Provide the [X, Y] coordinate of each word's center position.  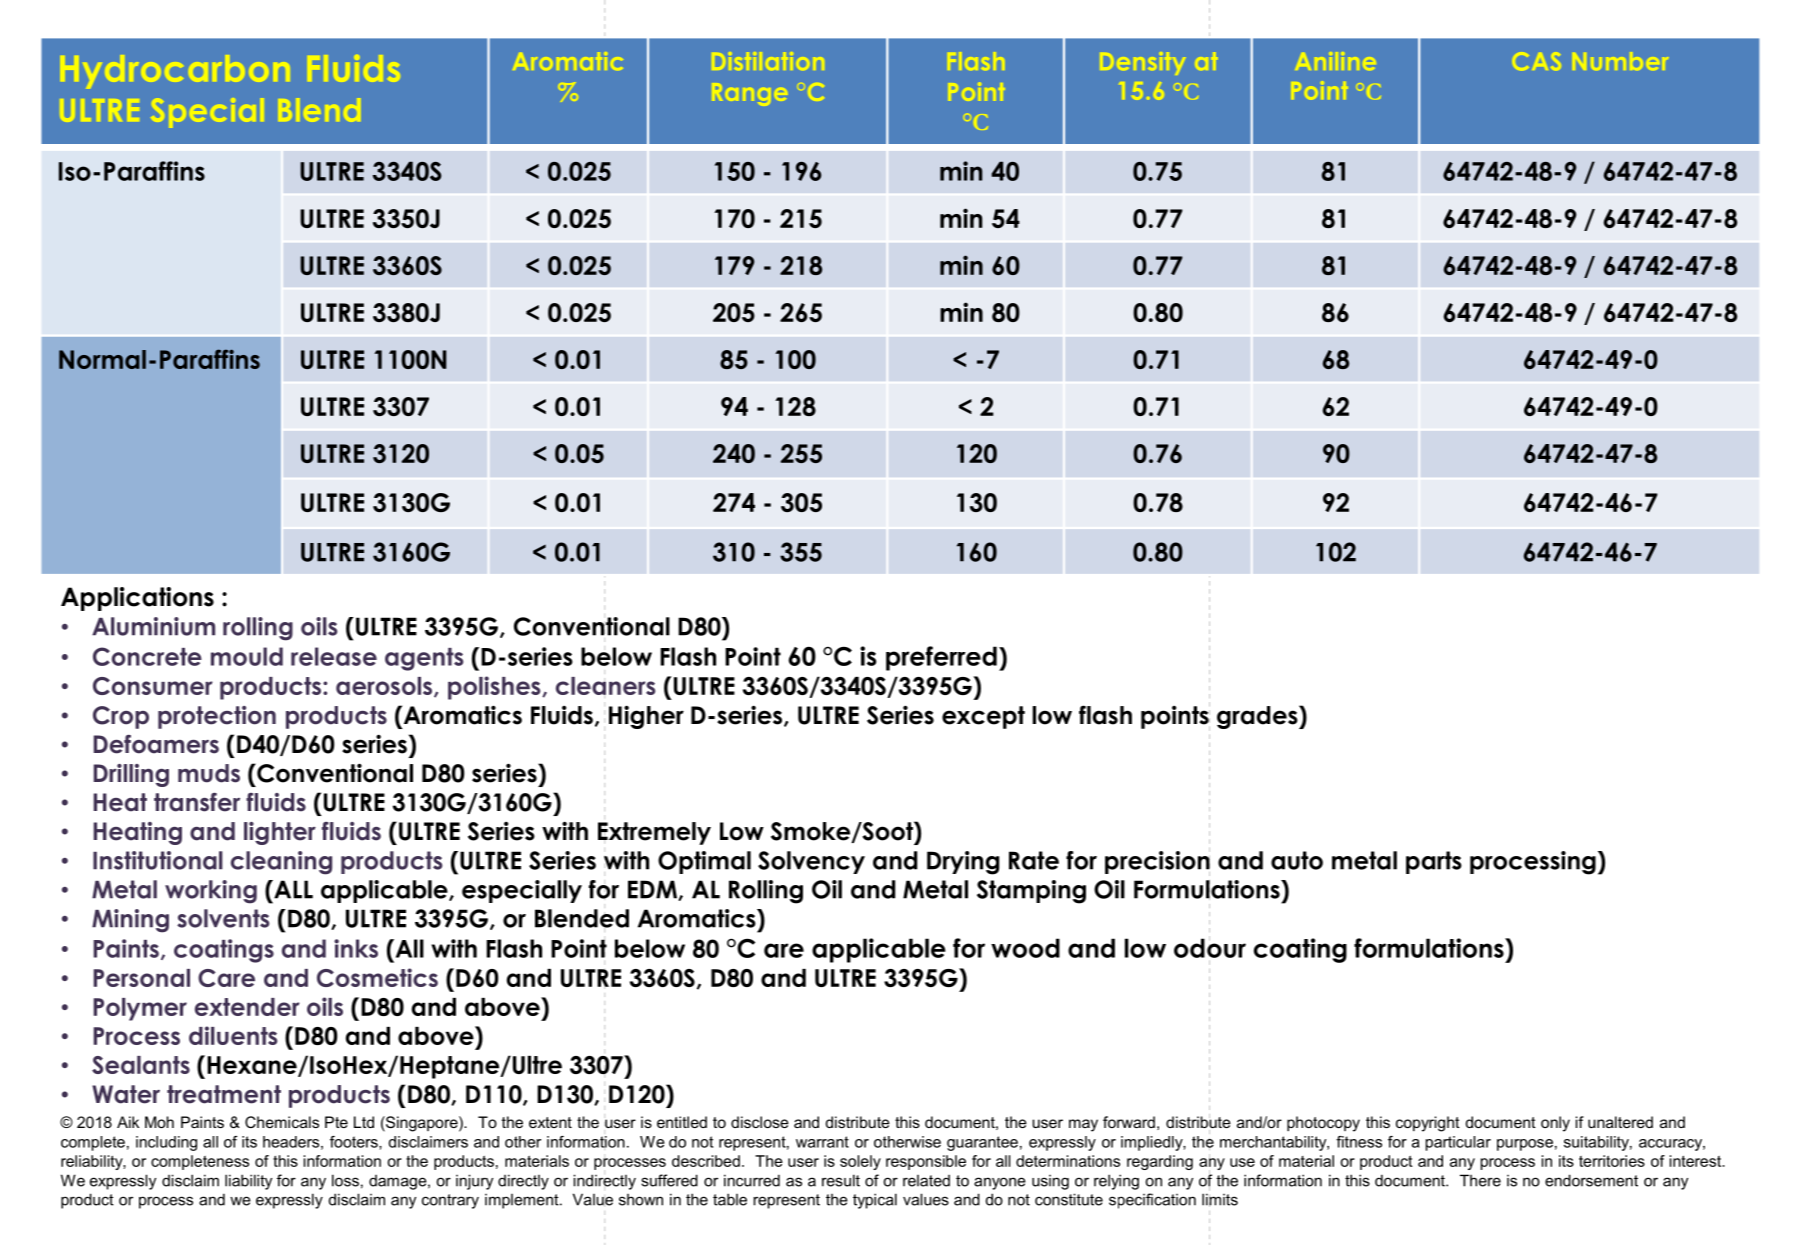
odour [1210, 947]
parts [1434, 862]
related [926, 1181]
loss [345, 1180]
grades [1258, 717]
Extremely [654, 833]
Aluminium [153, 626]
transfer [197, 802]
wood [1025, 948]
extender [247, 1007]
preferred [941, 658]
